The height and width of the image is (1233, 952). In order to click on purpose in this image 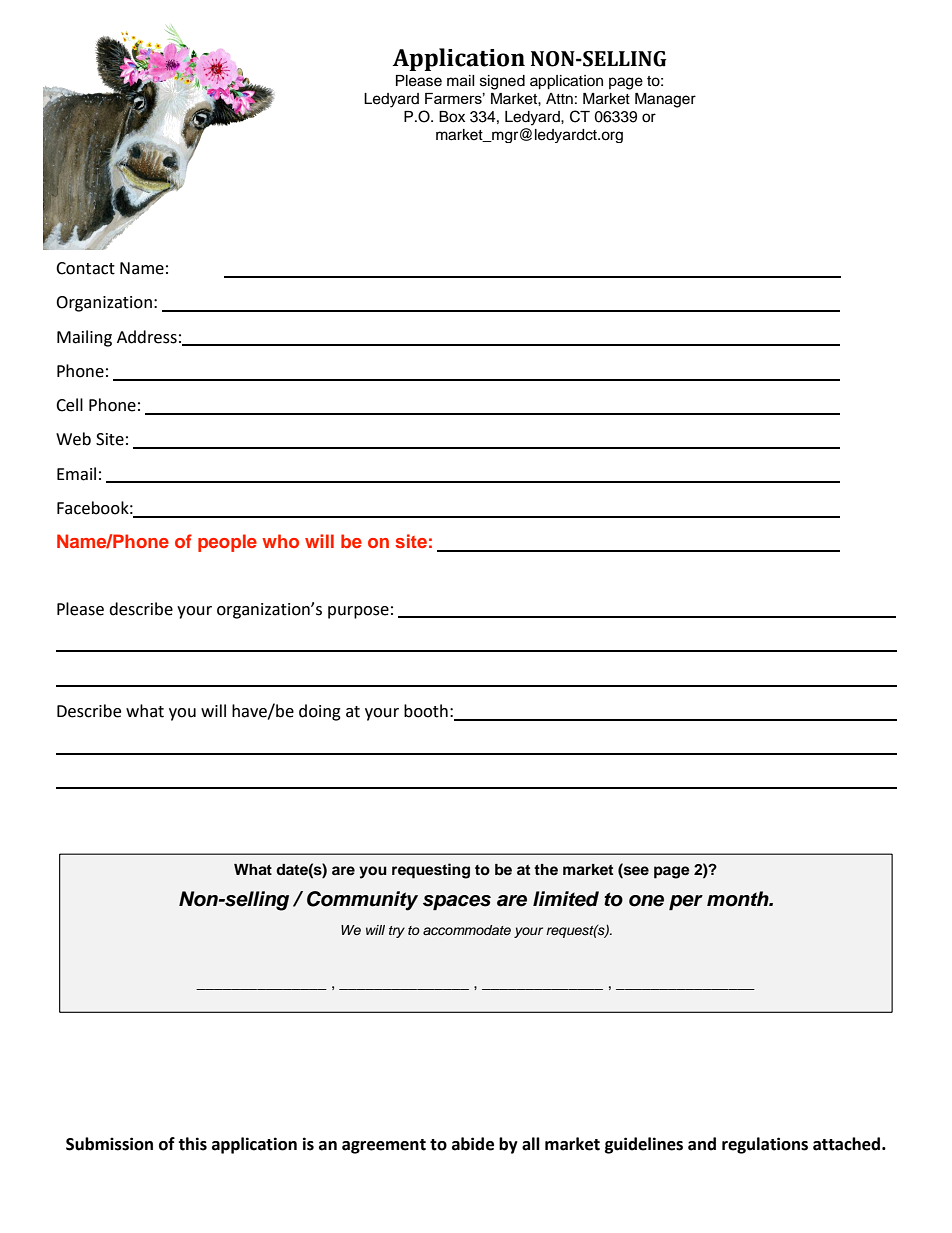, I will do `click(358, 612)`.
